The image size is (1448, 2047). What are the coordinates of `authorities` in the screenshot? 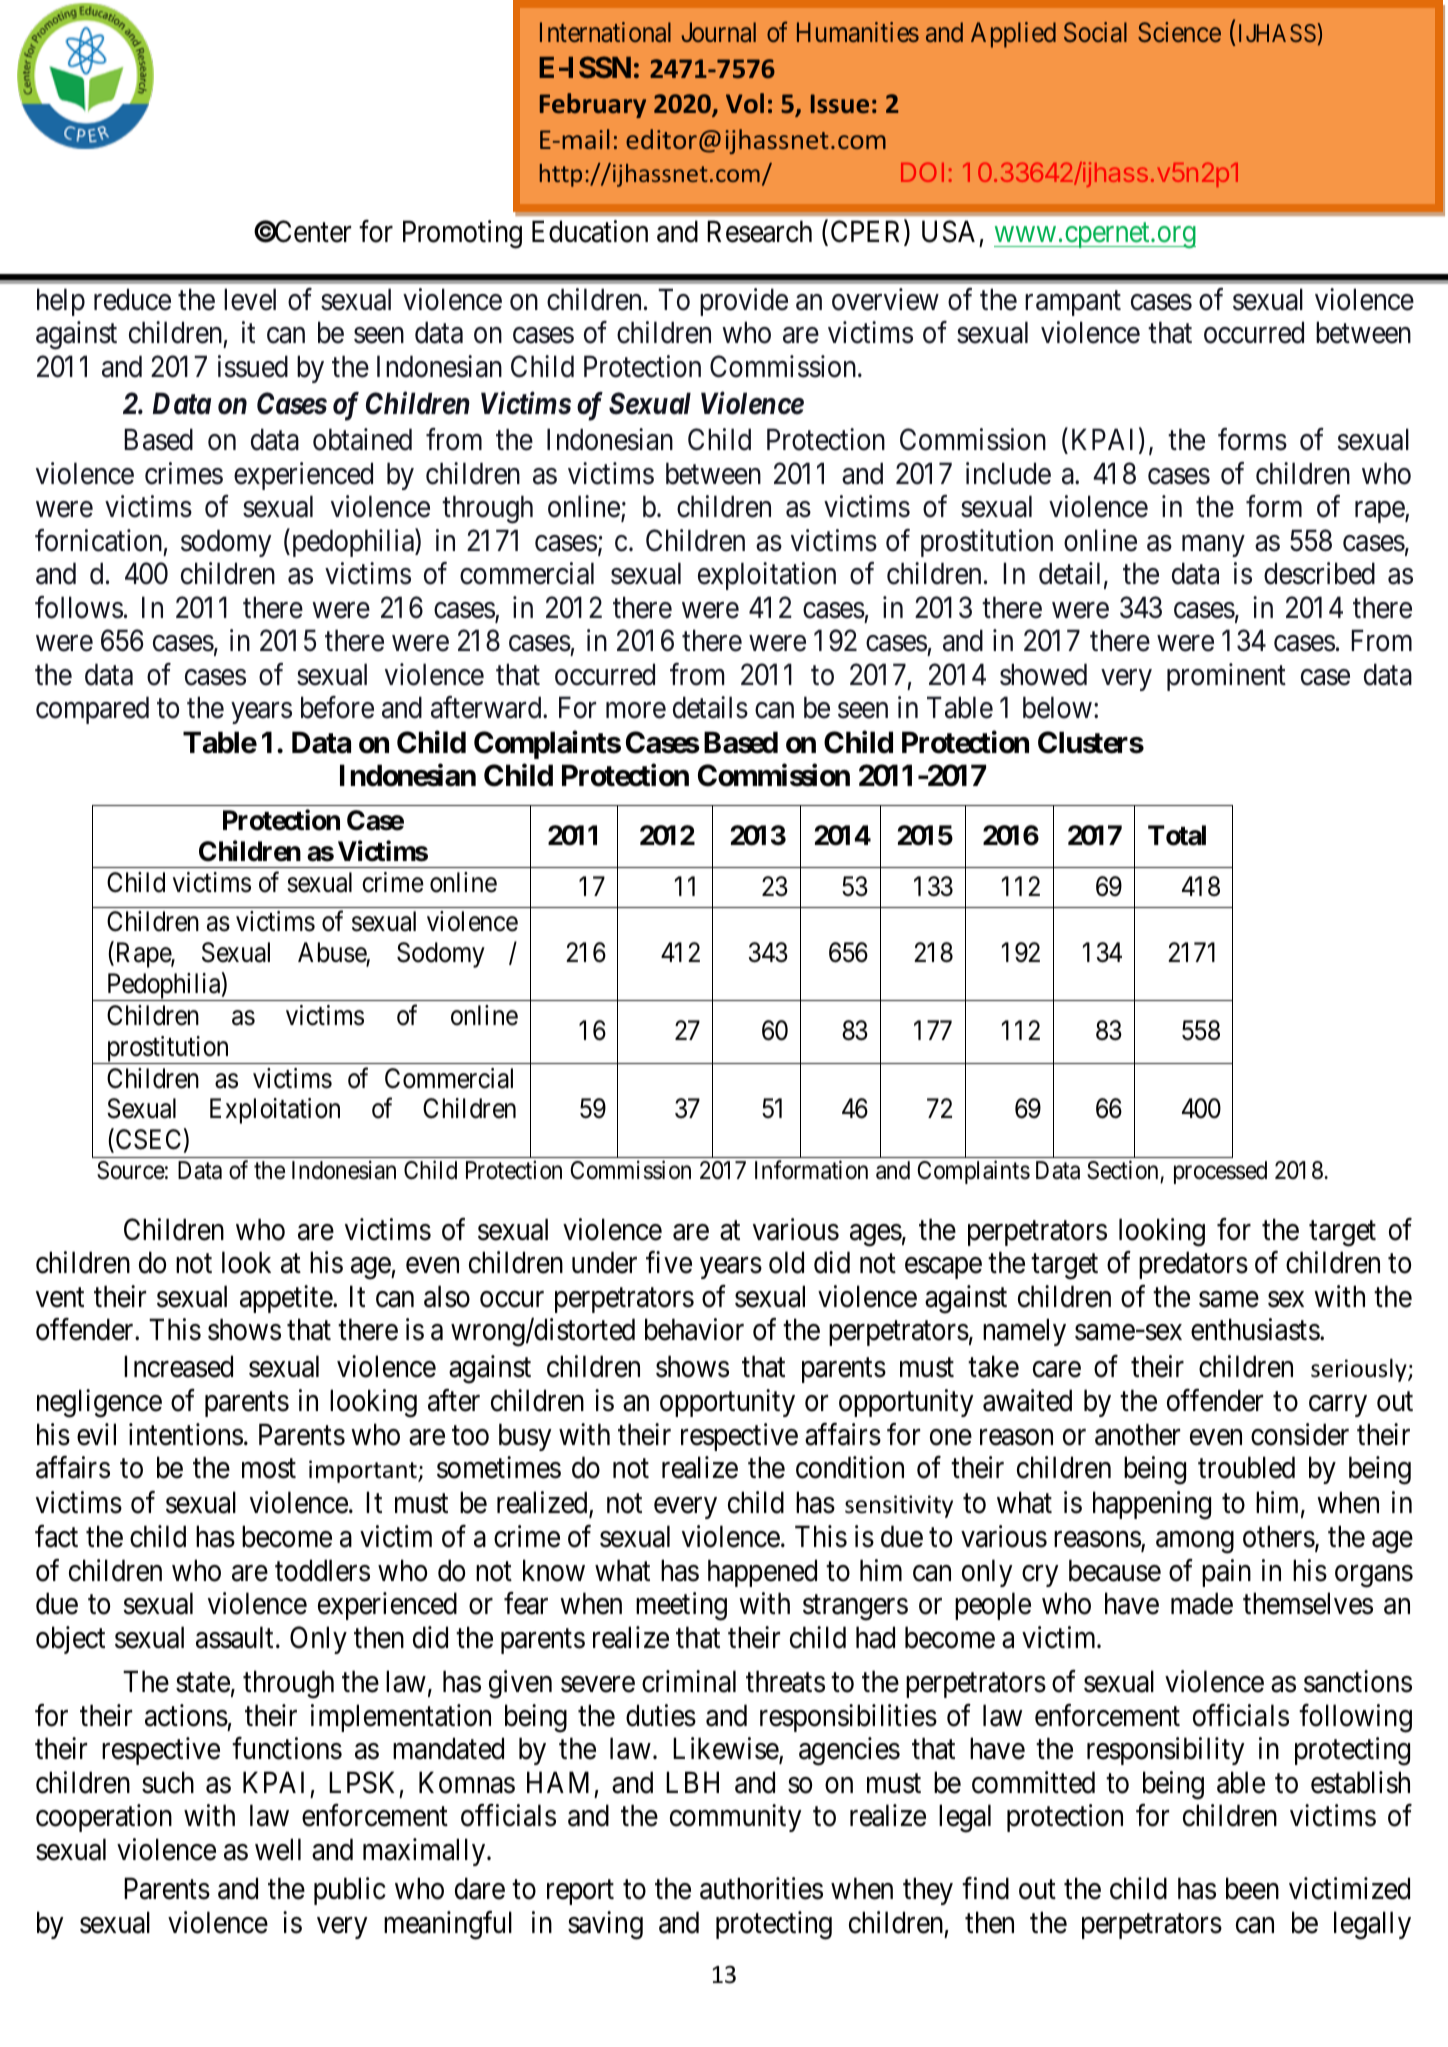 It's located at (761, 1888).
